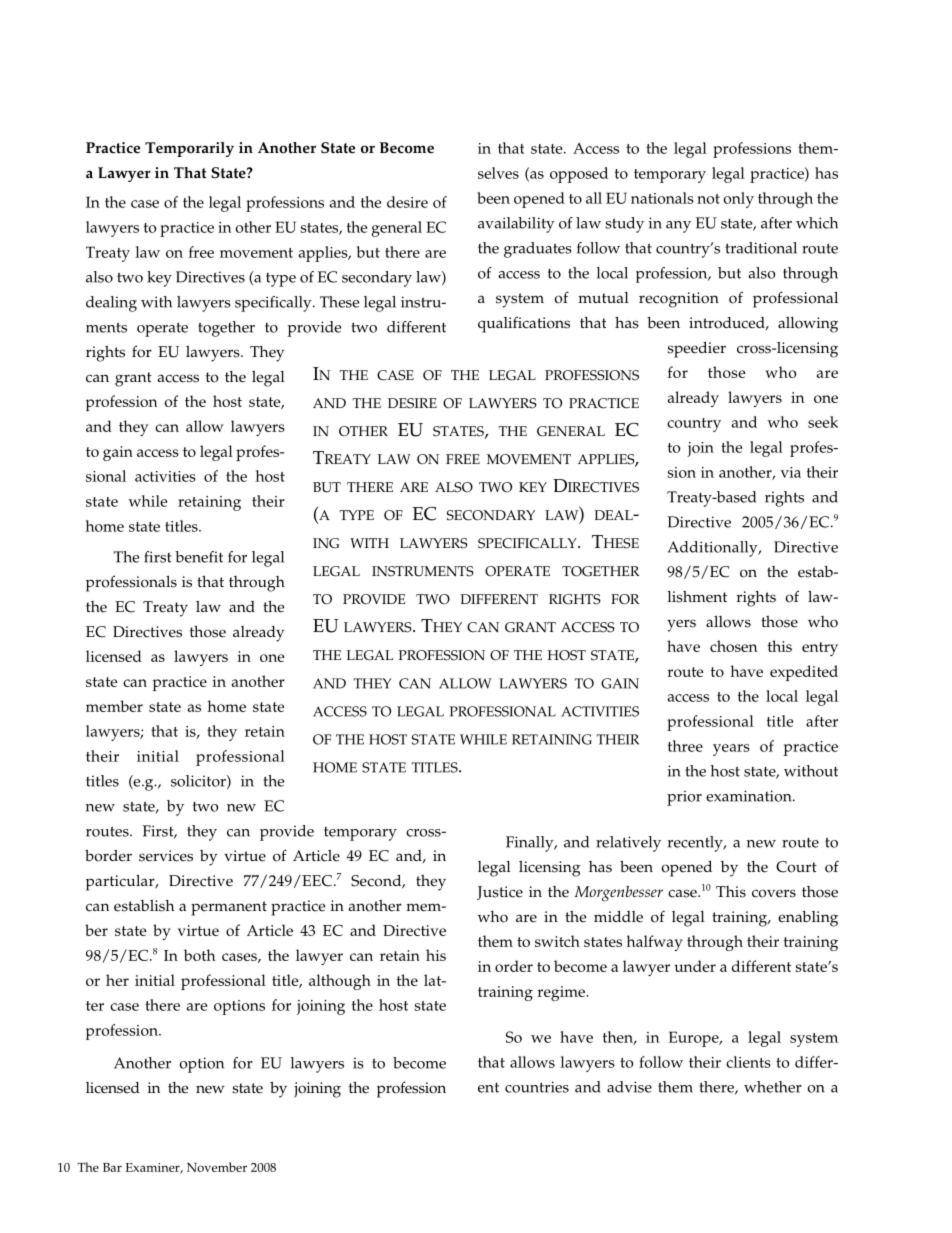 Image resolution: width=952 pixels, height=1233 pixels. I want to click on recently, so click(696, 844).
